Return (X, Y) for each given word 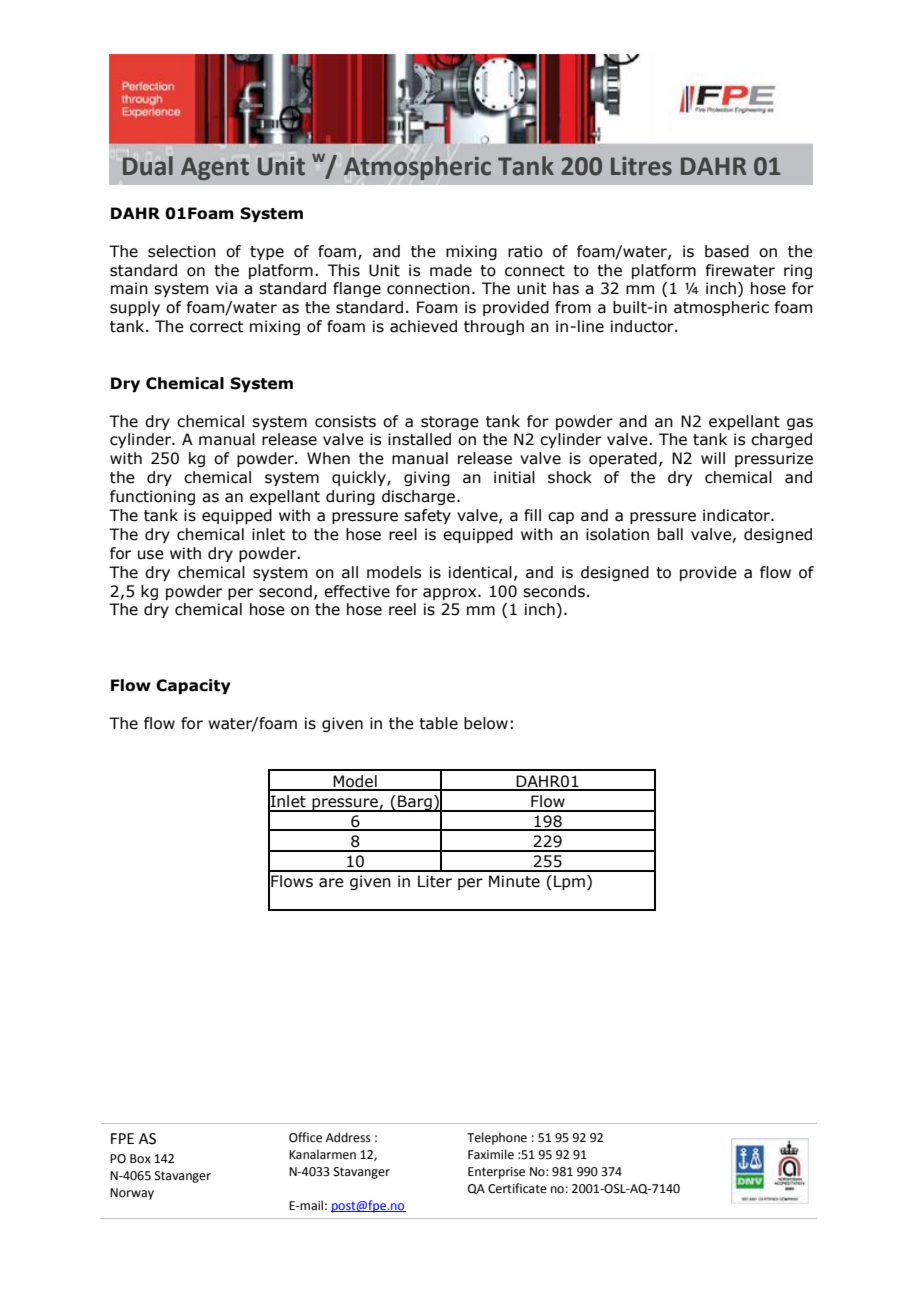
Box (140, 1159)
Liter (435, 881)
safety (427, 516)
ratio (525, 251)
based (727, 251)
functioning (152, 497)
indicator (737, 515)
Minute (514, 881)
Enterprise (496, 1173)
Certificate (517, 1188)
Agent (215, 168)
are (331, 883)
